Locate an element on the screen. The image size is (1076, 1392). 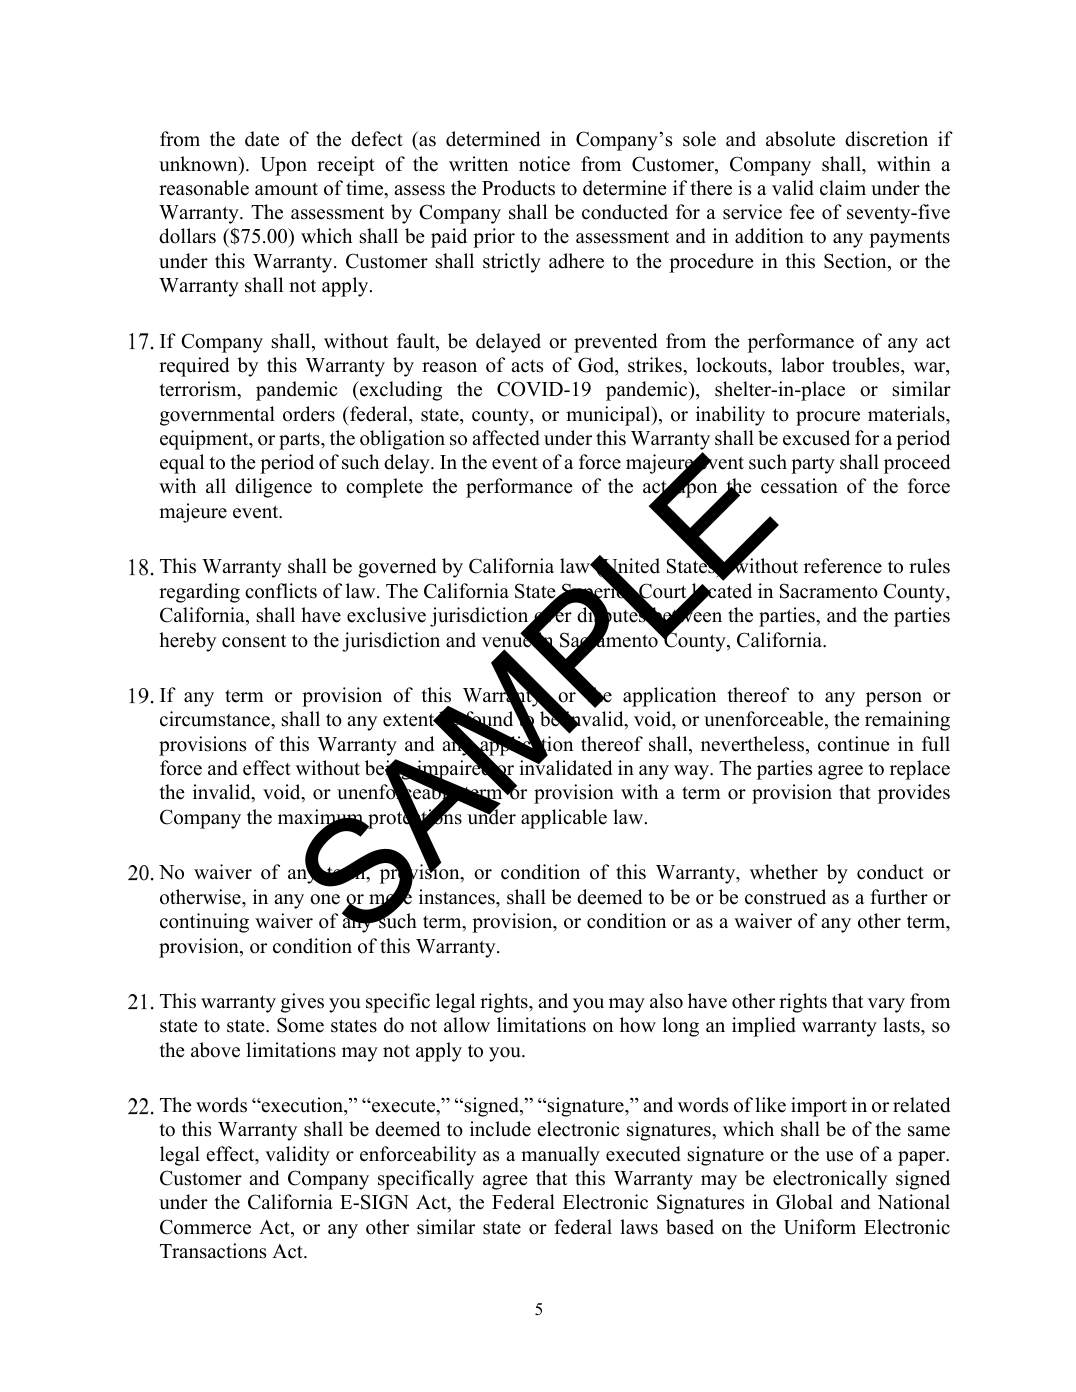
how is located at coordinates (638, 1025).
